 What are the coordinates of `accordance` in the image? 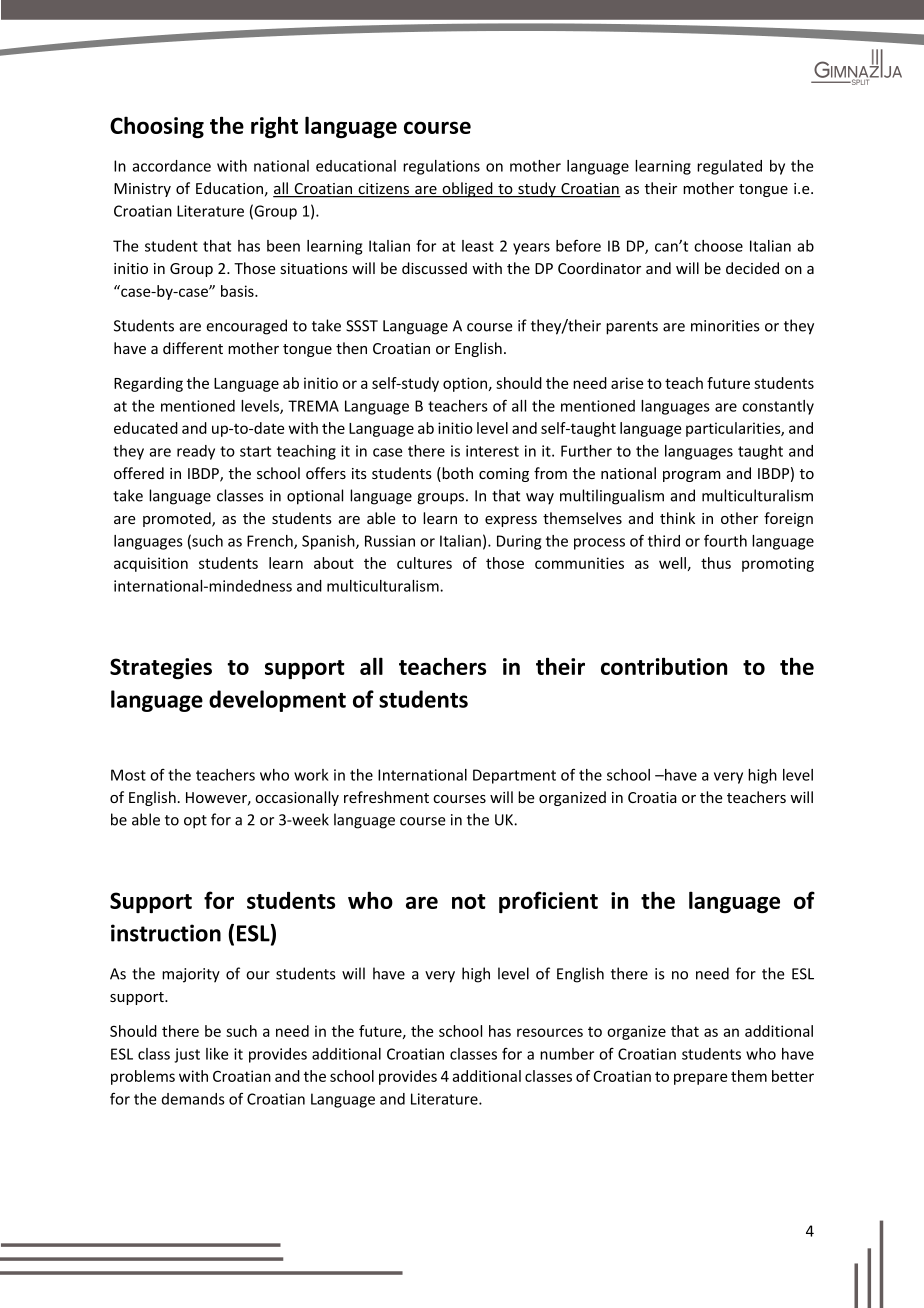 It's located at (171, 166).
